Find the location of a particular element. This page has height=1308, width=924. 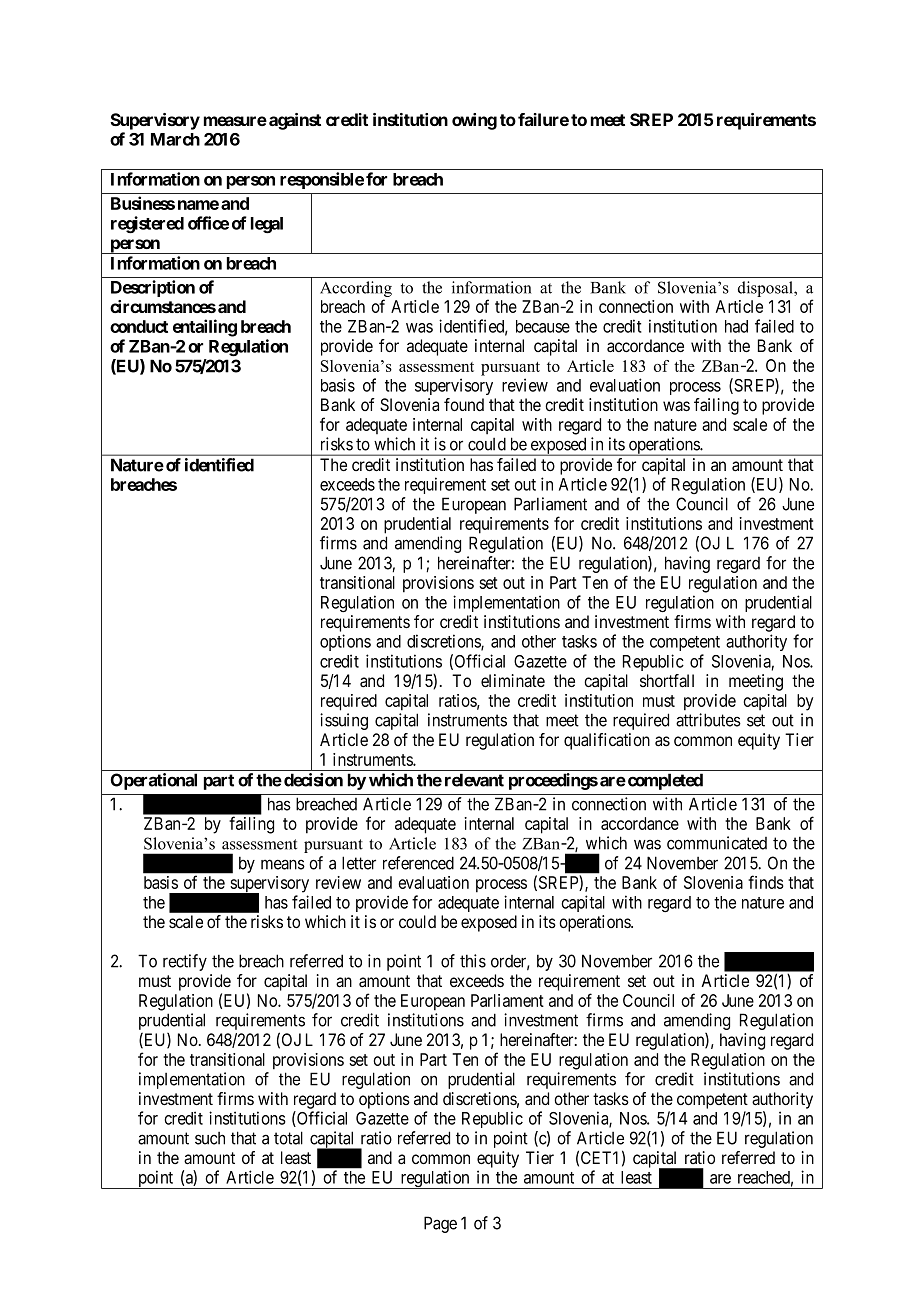

rectify is located at coordinates (185, 962).
